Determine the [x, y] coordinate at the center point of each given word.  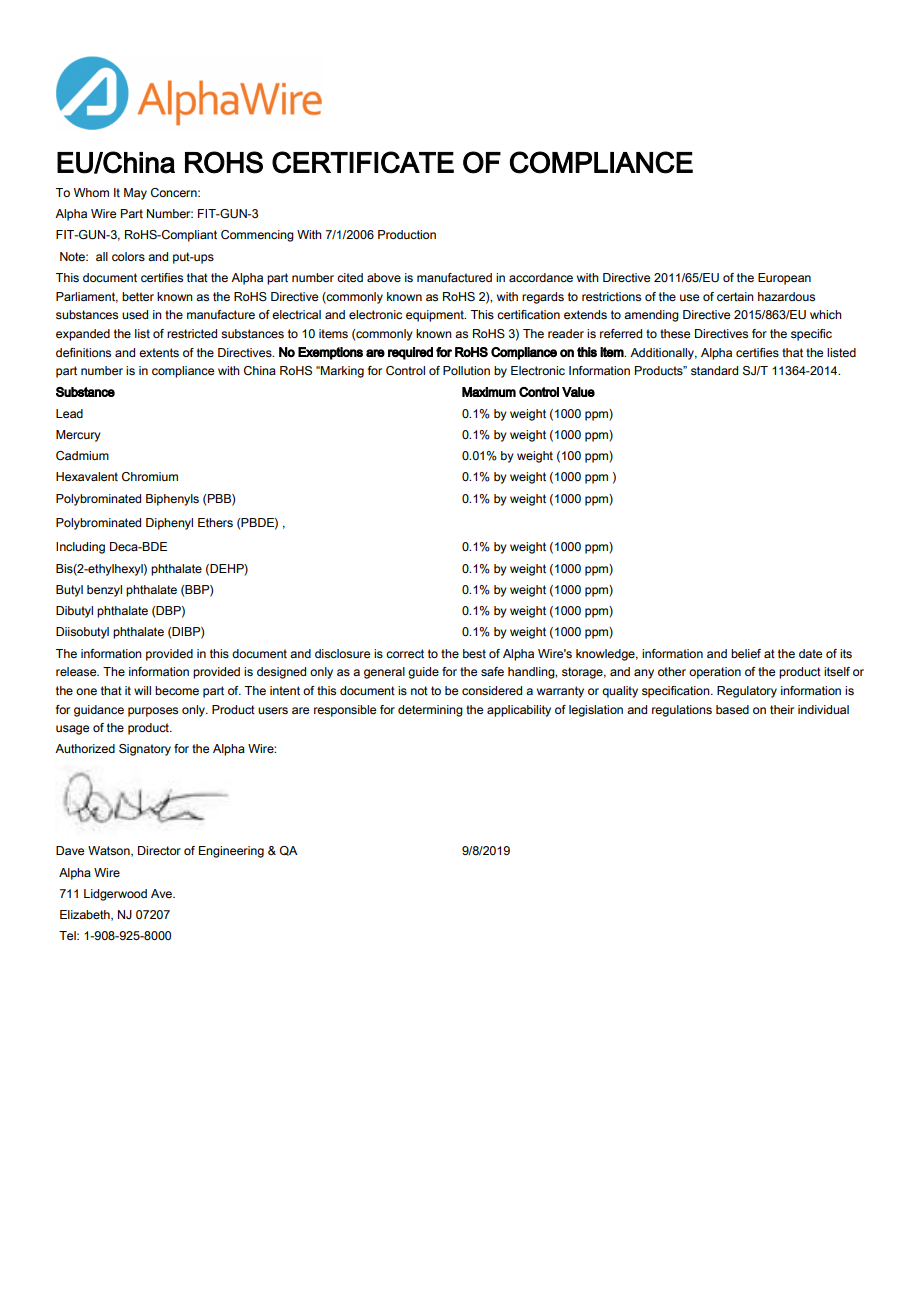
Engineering [231, 852]
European [784, 279]
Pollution [466, 370]
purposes [153, 712]
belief [746, 653]
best [474, 653]
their [782, 709]
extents [159, 352]
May [135, 194]
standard [714, 370]
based [732, 710]
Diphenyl [169, 524]
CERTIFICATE [363, 162]
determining [430, 711]
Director [159, 850]
